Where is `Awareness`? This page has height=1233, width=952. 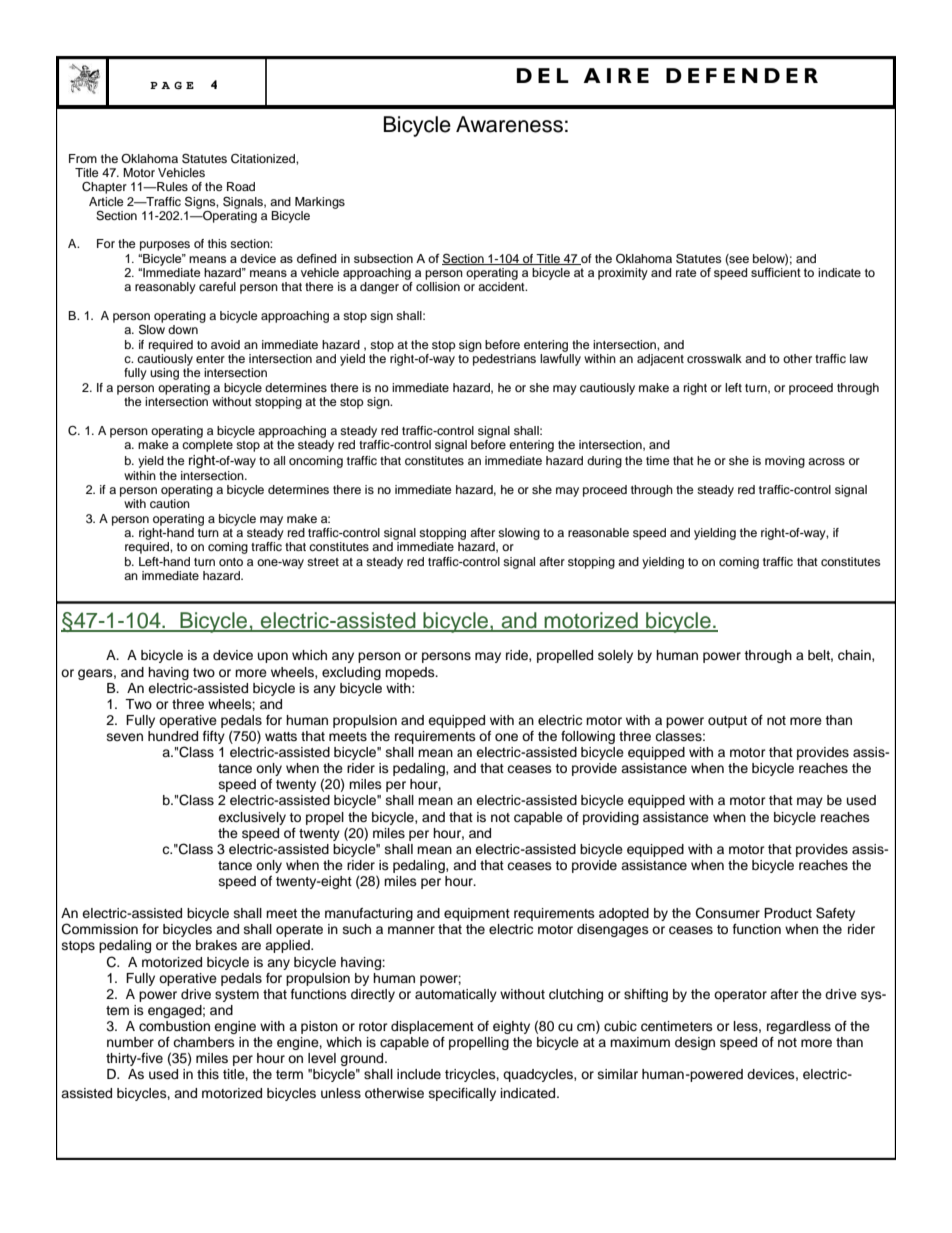 Awareness is located at coordinates (509, 124).
